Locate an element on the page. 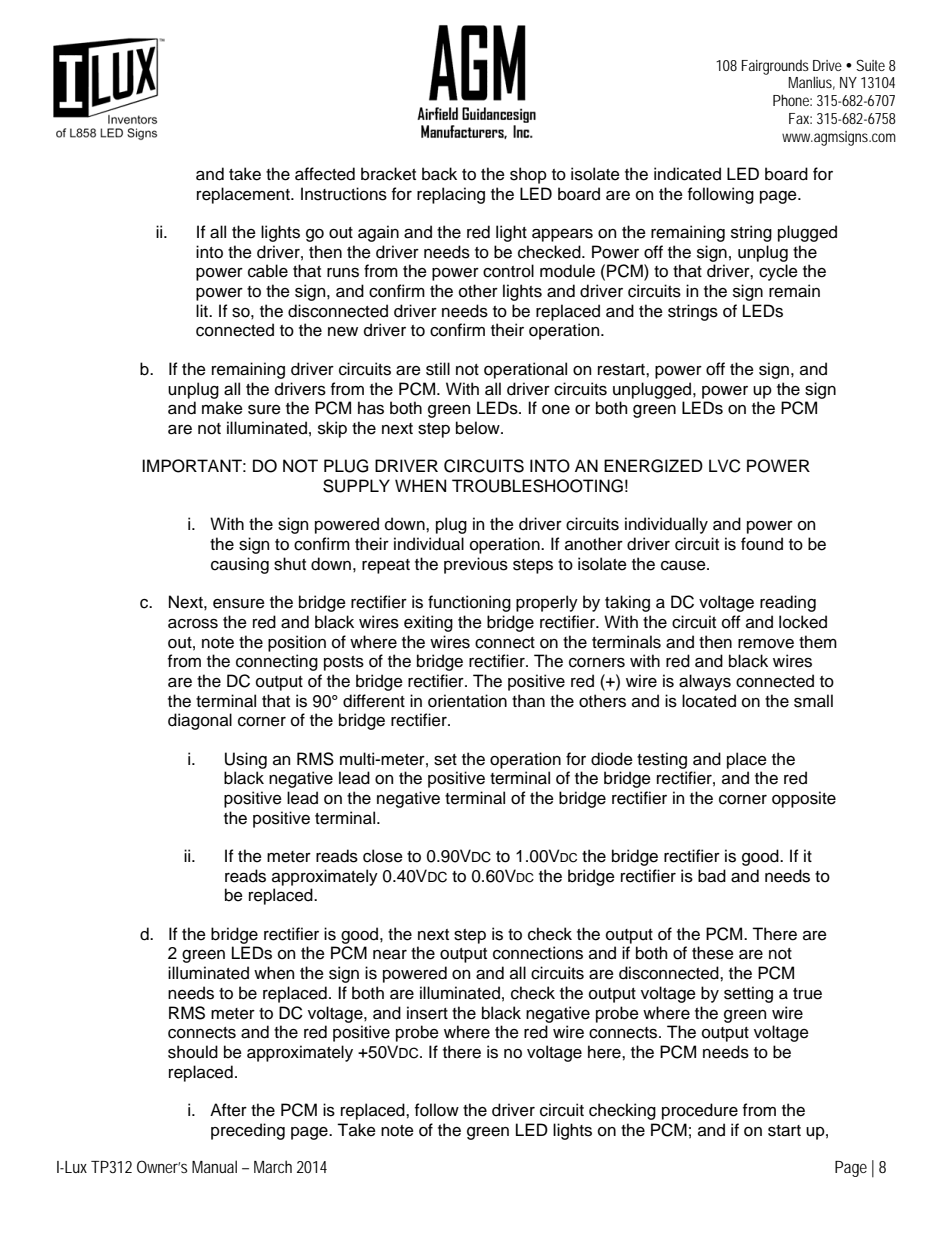  preceding is located at coordinates (248, 1131).
